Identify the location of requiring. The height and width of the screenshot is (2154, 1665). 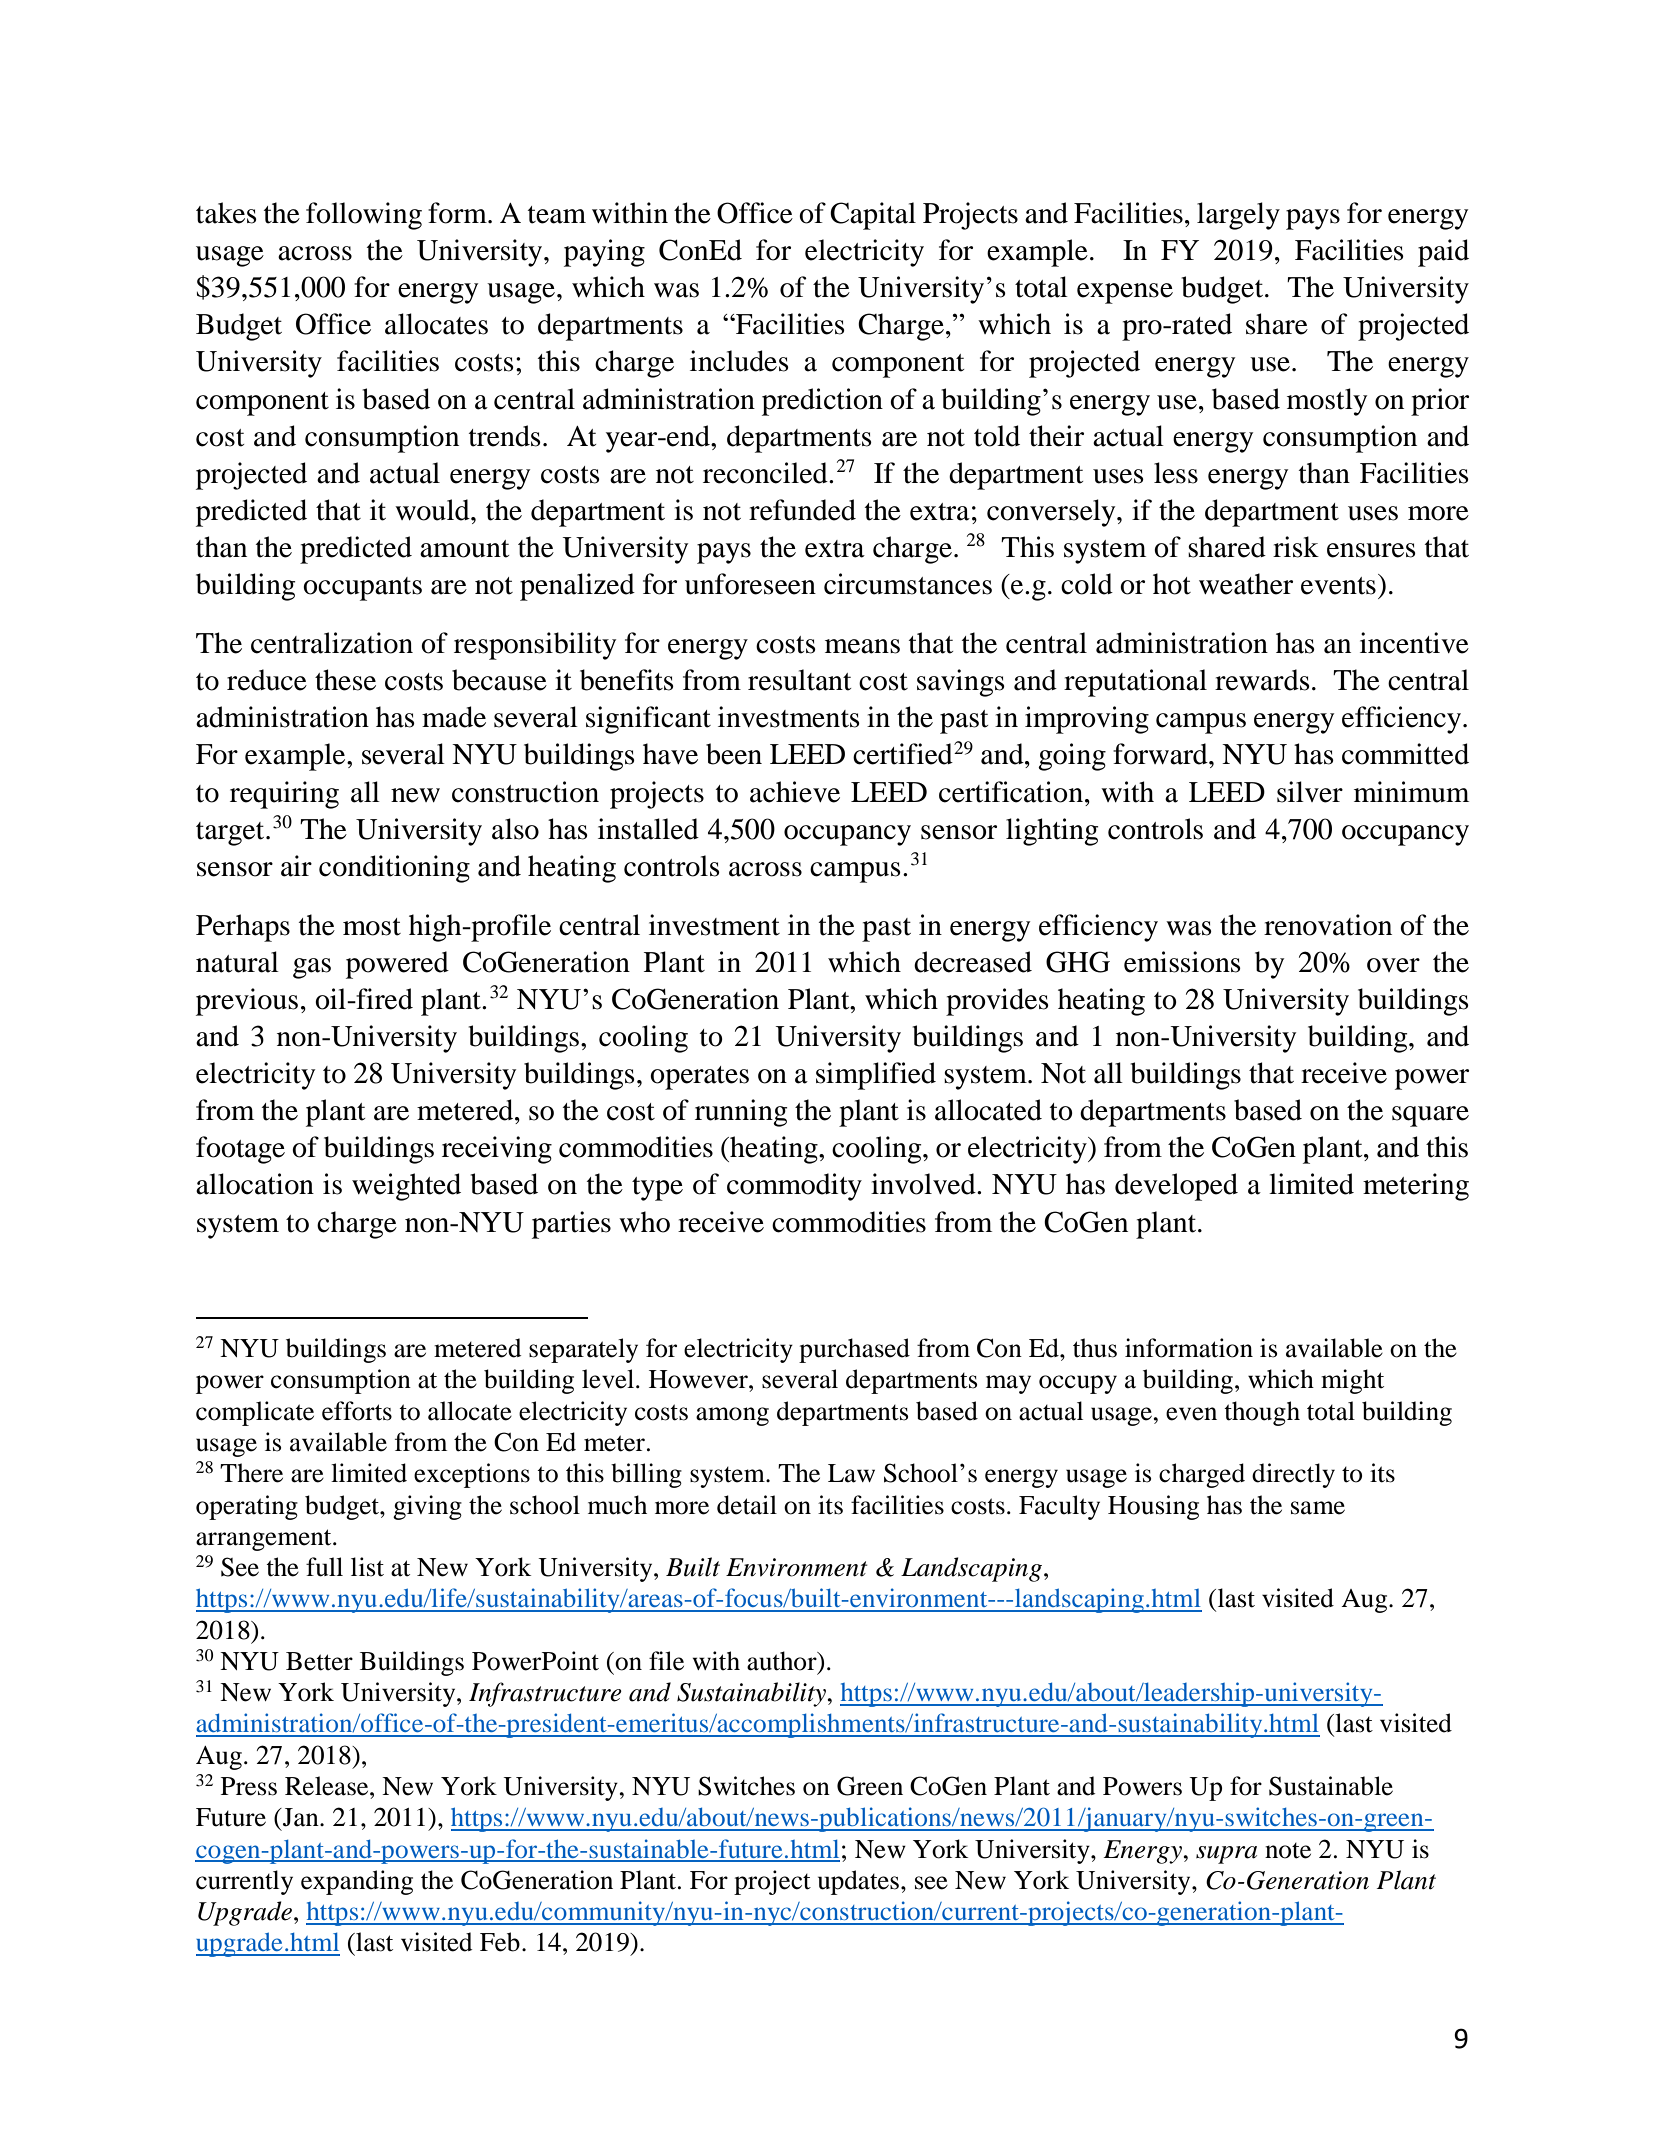
(284, 795).
